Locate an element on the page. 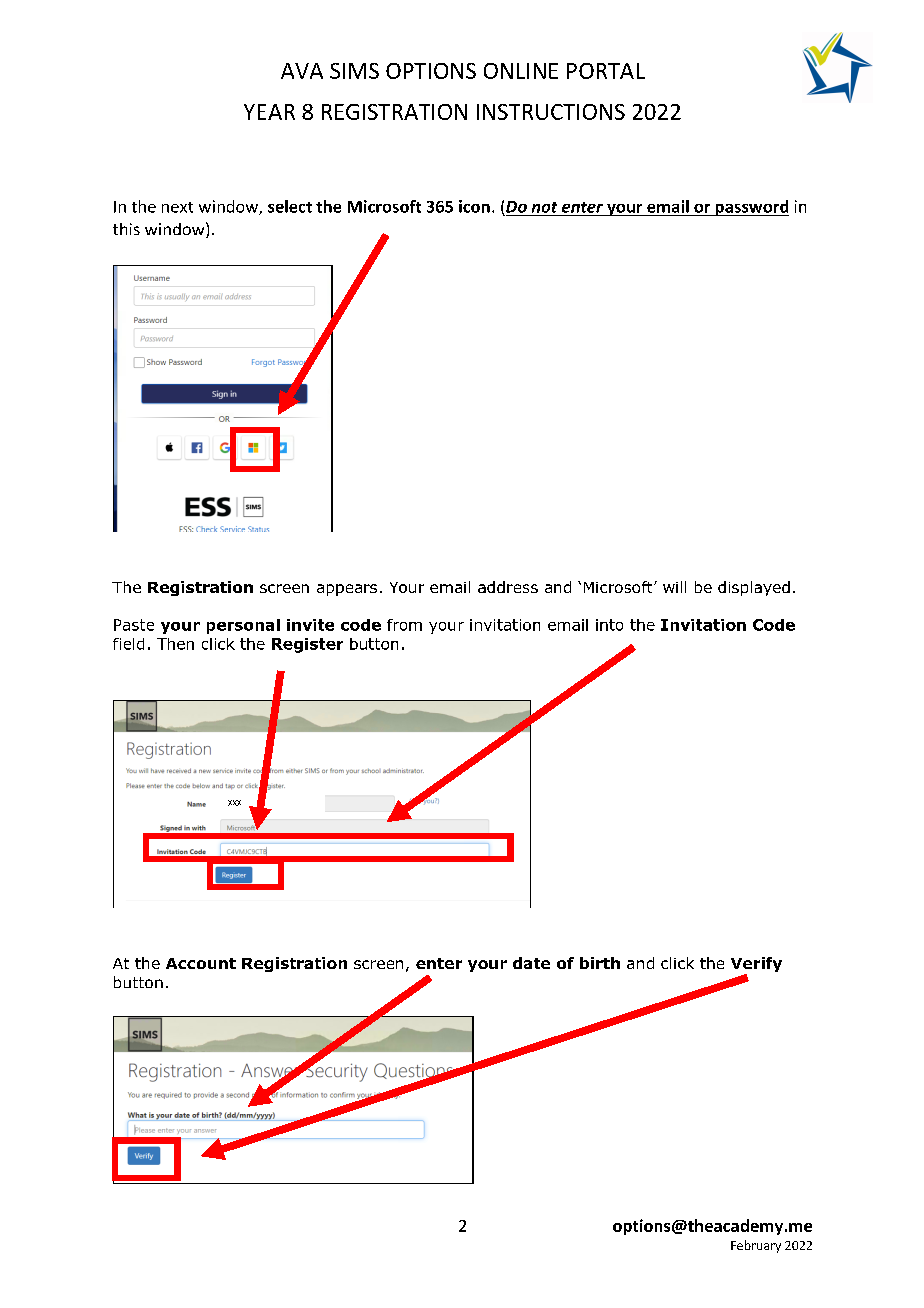 The height and width of the page is (1308, 924). XXX is located at coordinates (234, 803).
